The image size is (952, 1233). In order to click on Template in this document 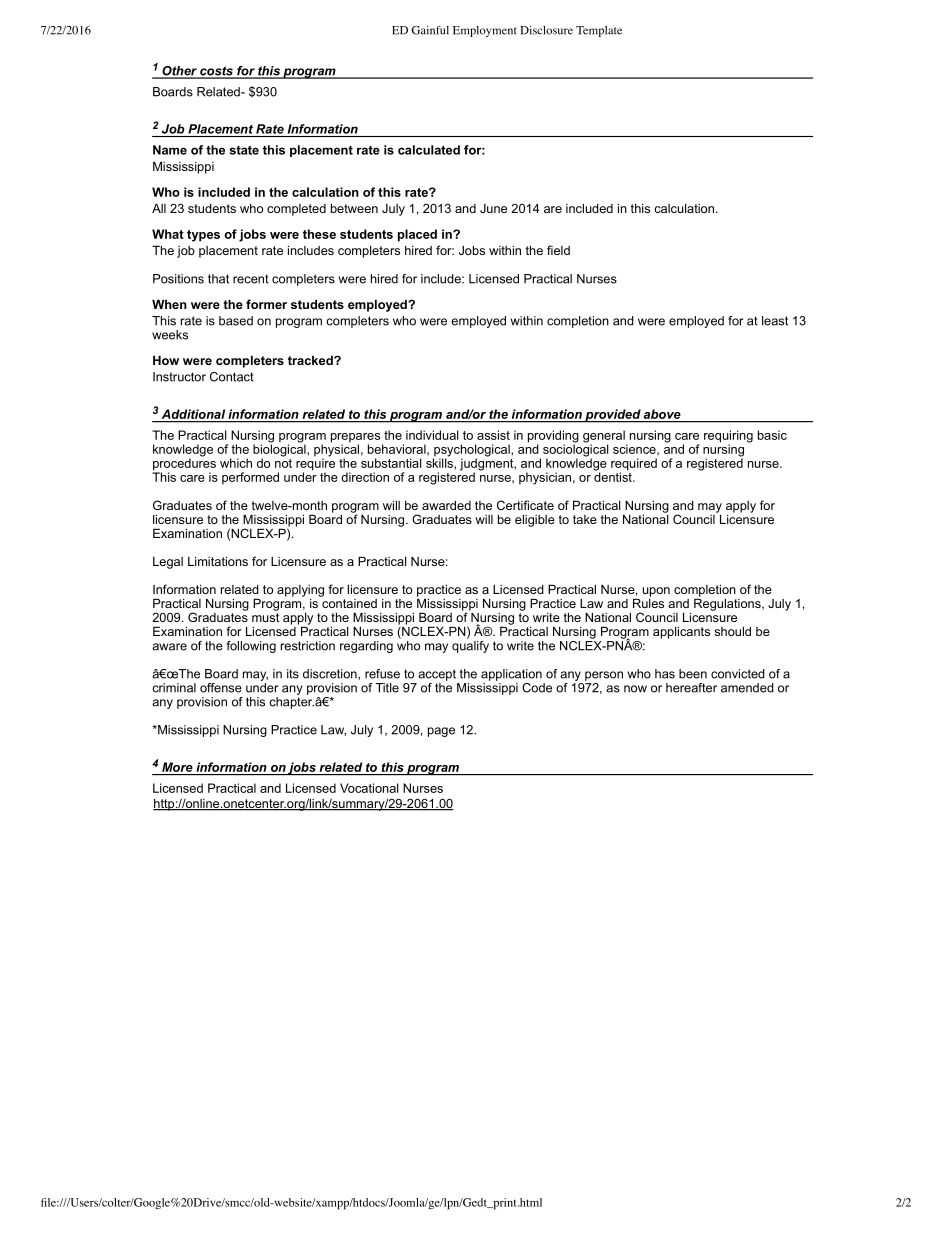, I will do `click(599, 31)`.
